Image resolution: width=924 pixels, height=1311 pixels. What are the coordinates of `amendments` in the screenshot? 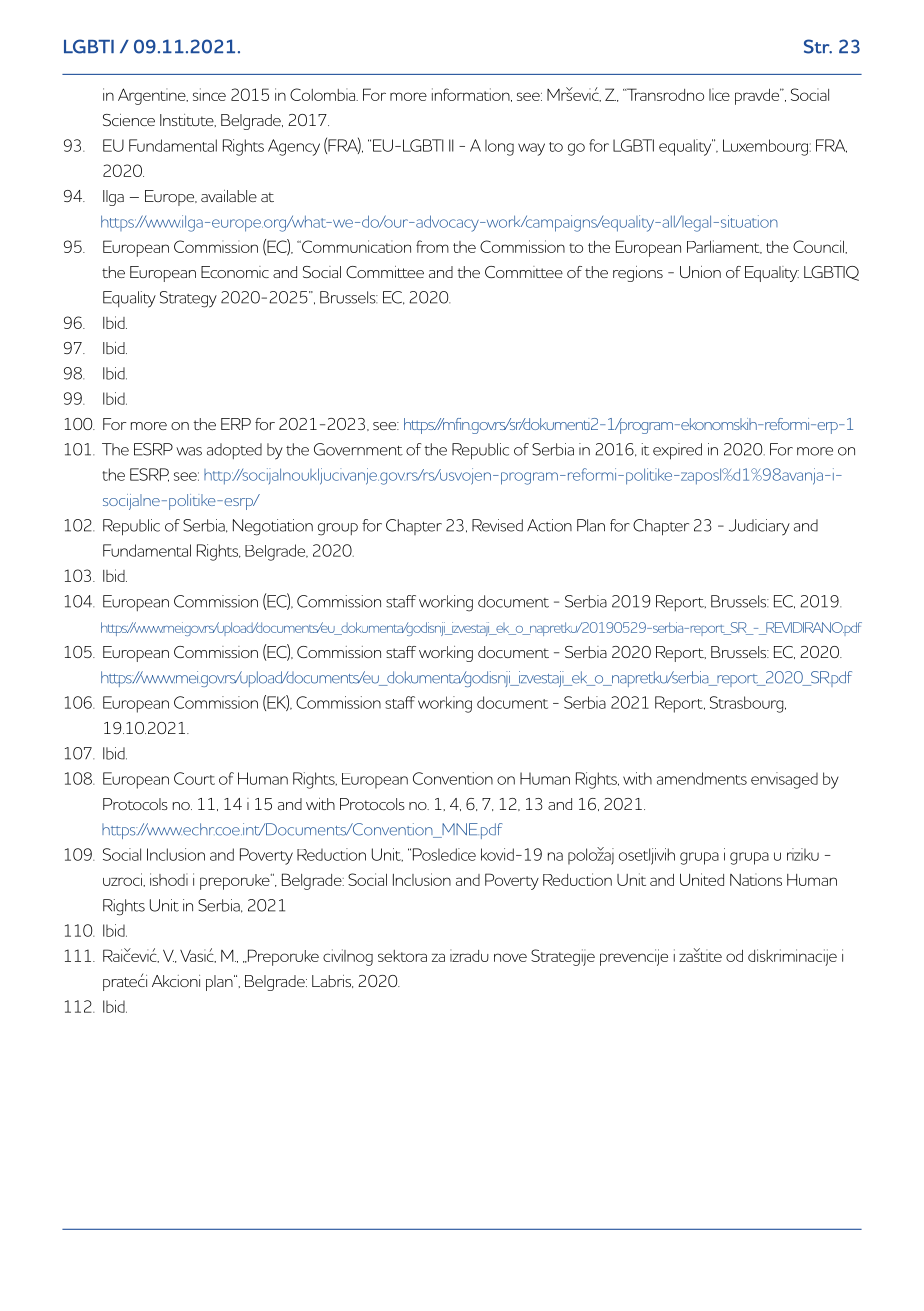 It's located at (702, 778).
